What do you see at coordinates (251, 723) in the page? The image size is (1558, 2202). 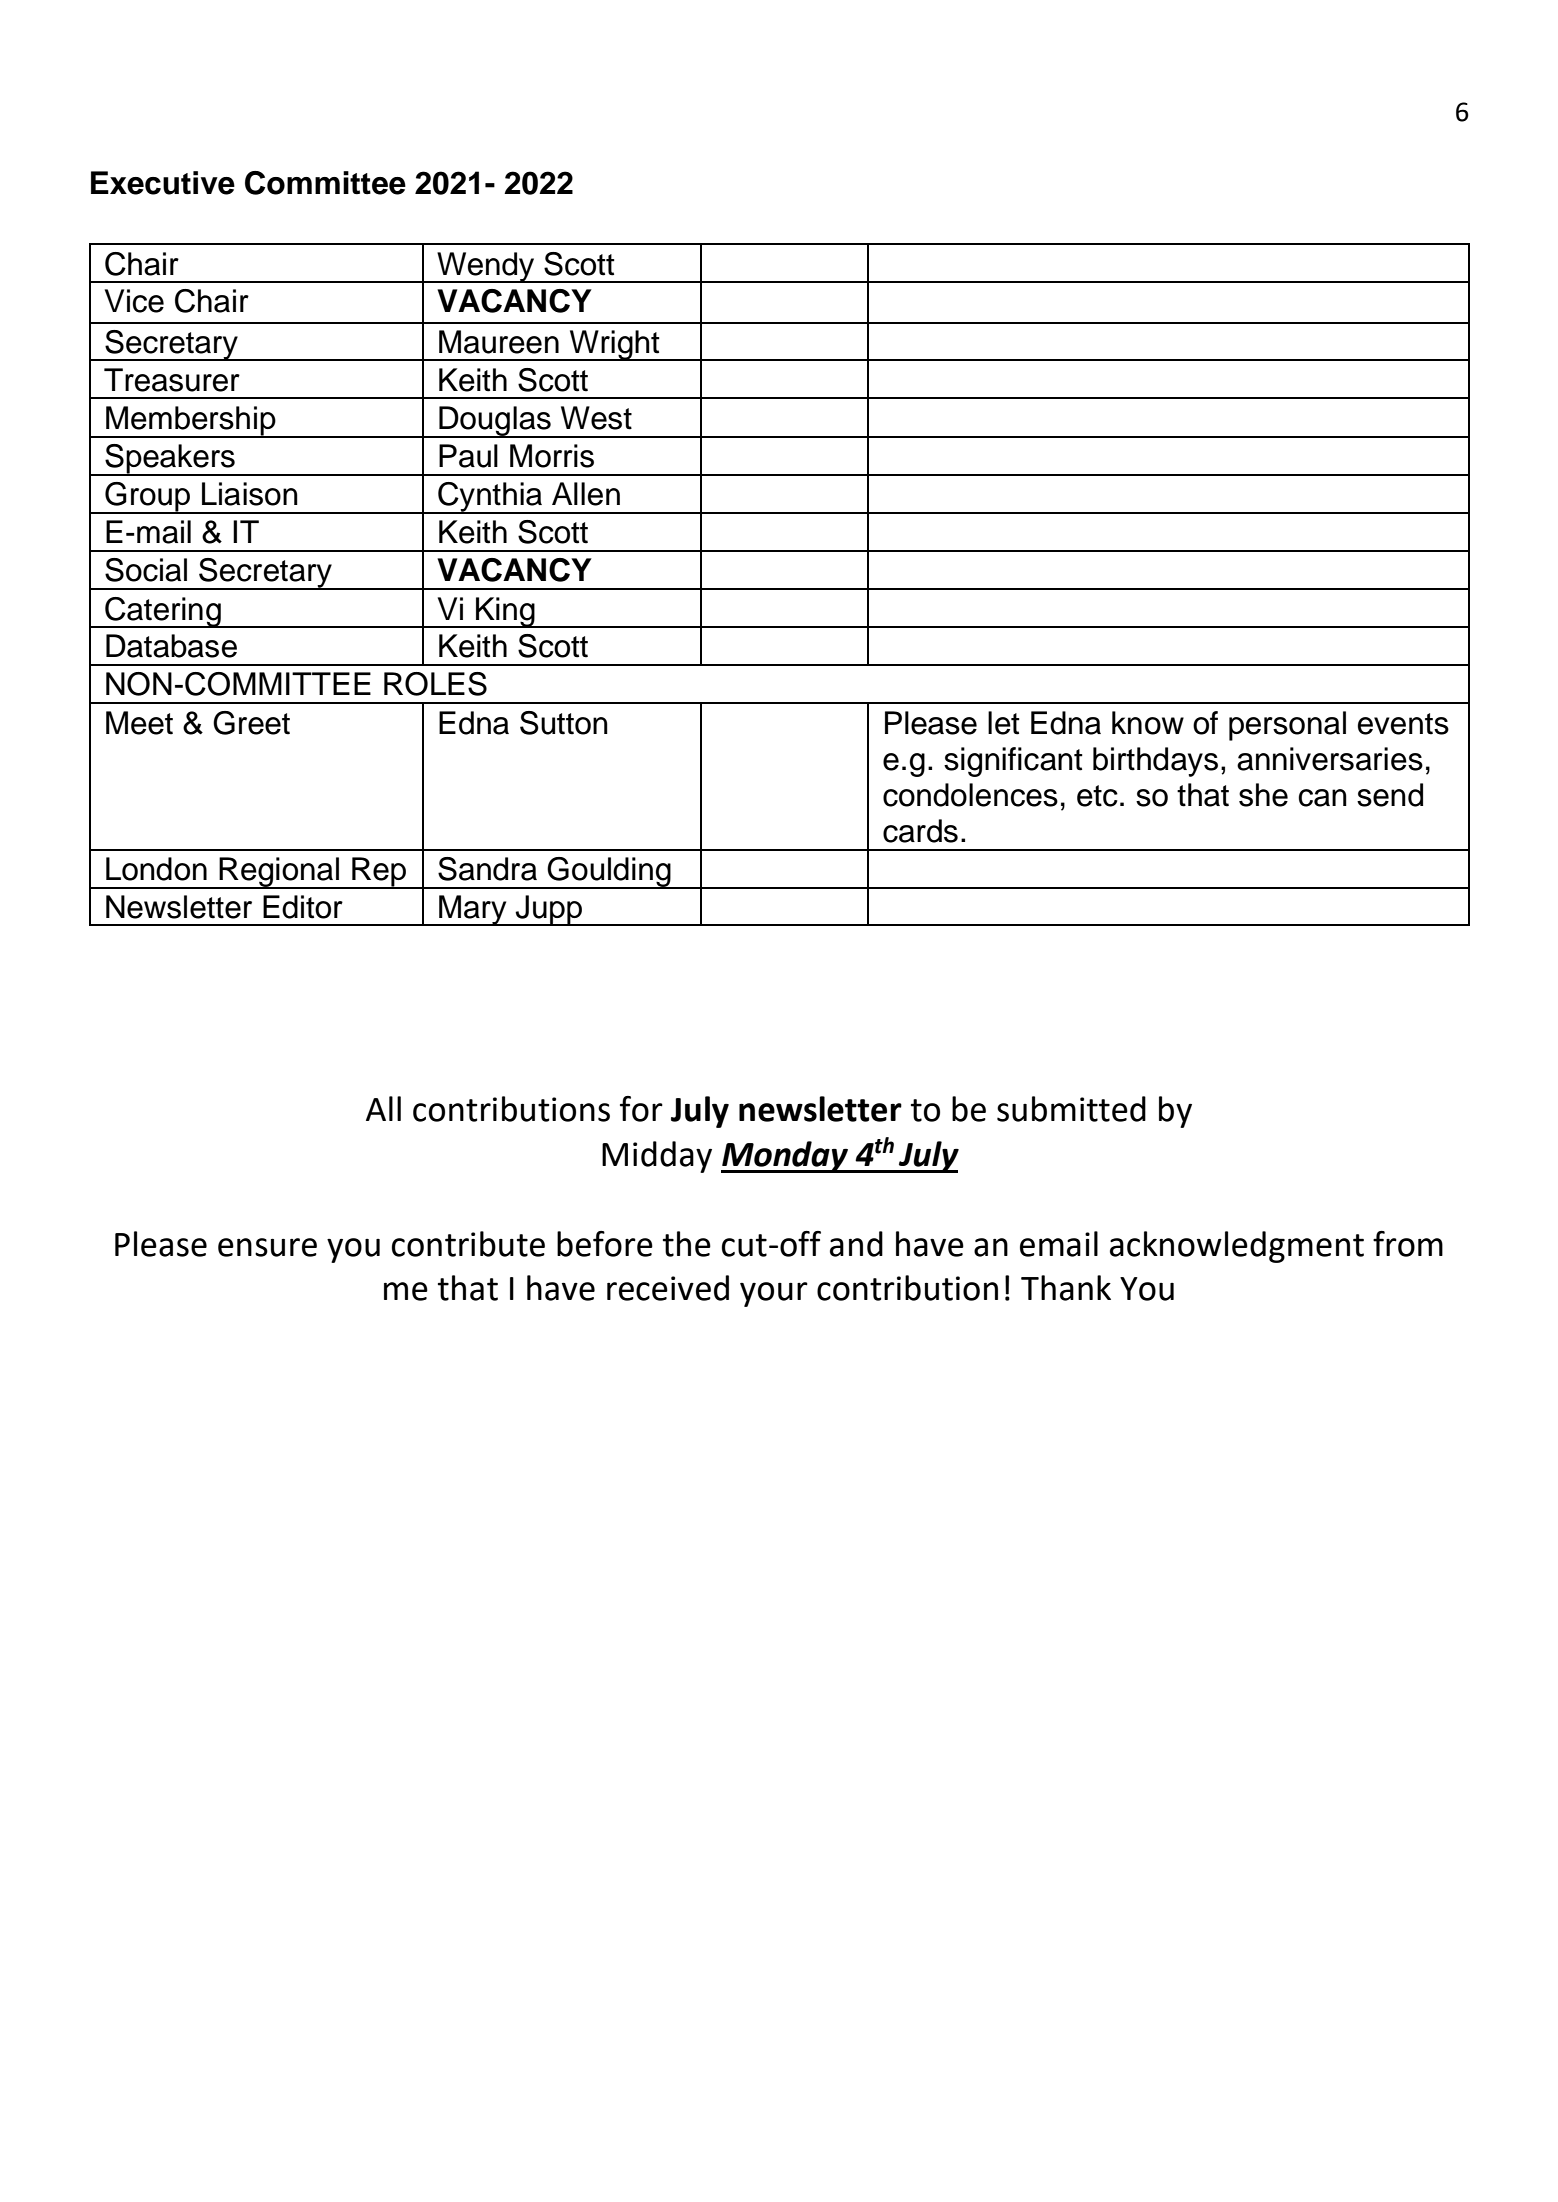 I see `Greet` at bounding box center [251, 723].
